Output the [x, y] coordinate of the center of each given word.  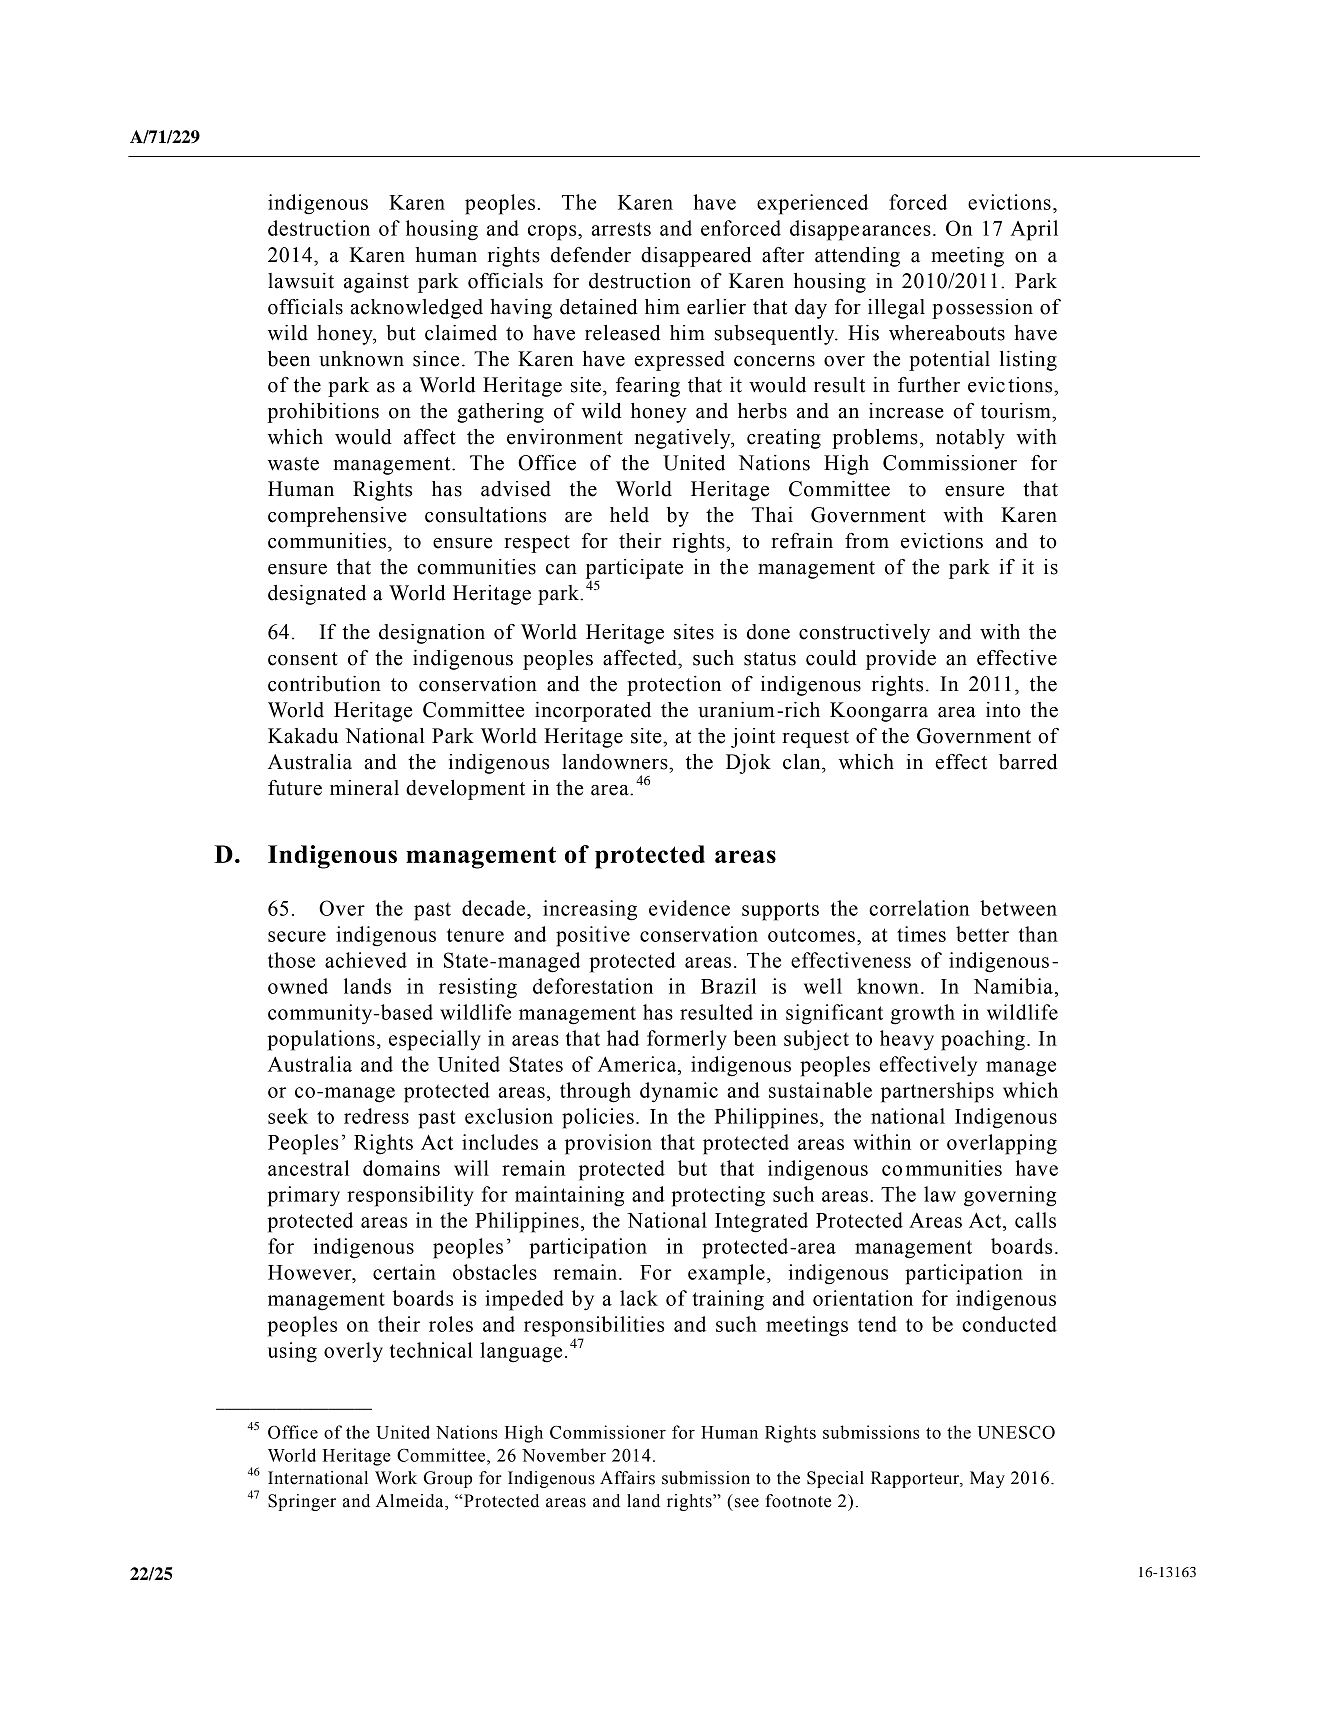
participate [634, 570]
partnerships [937, 1092]
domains [401, 1168]
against [376, 283]
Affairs [627, 1478]
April [1034, 230]
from [867, 541]
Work [396, 1478]
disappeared [696, 257]
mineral [364, 788]
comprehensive [337, 517]
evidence [689, 908]
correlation [919, 908]
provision [608, 1144]
